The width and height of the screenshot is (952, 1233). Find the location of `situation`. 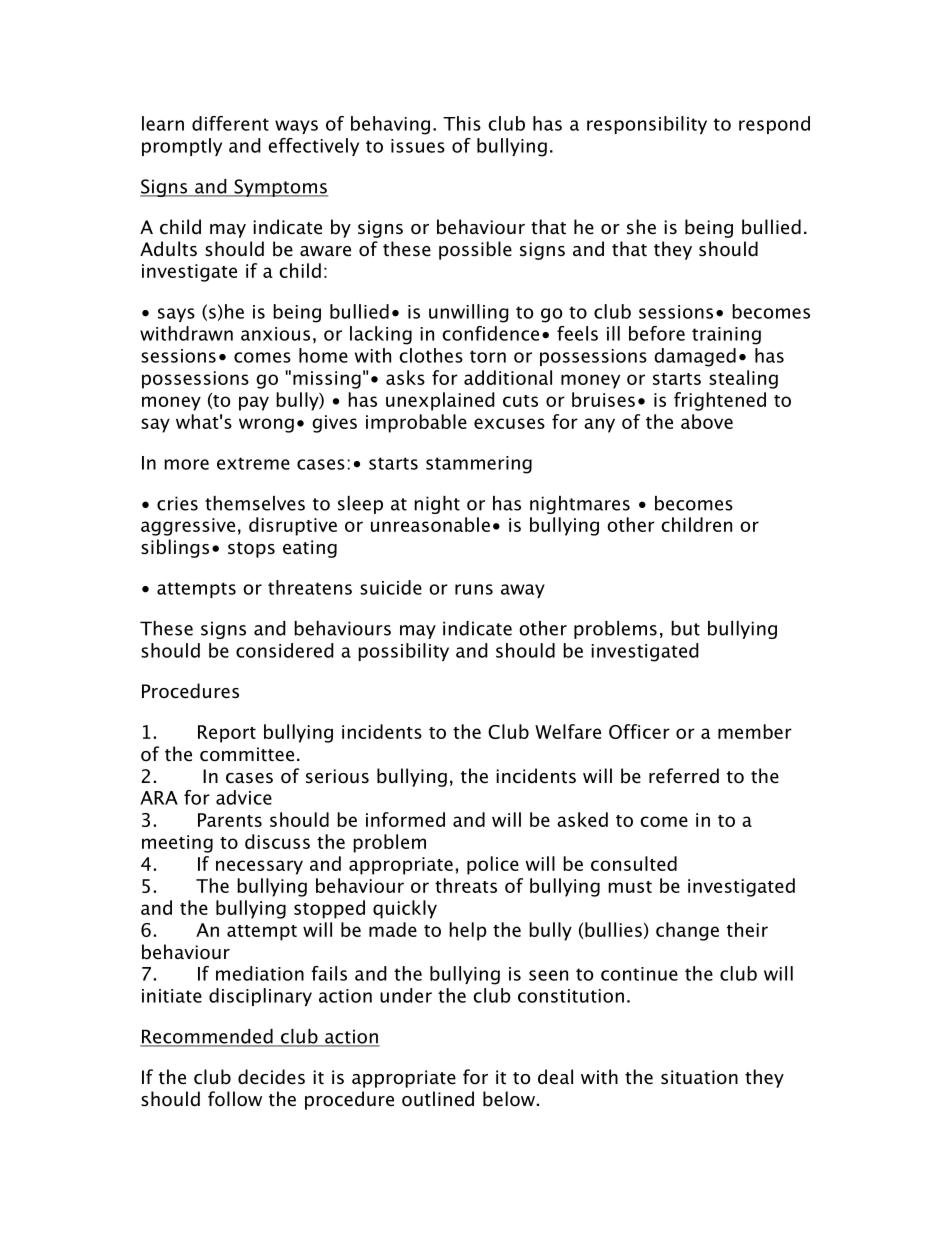

situation is located at coordinates (699, 1077).
